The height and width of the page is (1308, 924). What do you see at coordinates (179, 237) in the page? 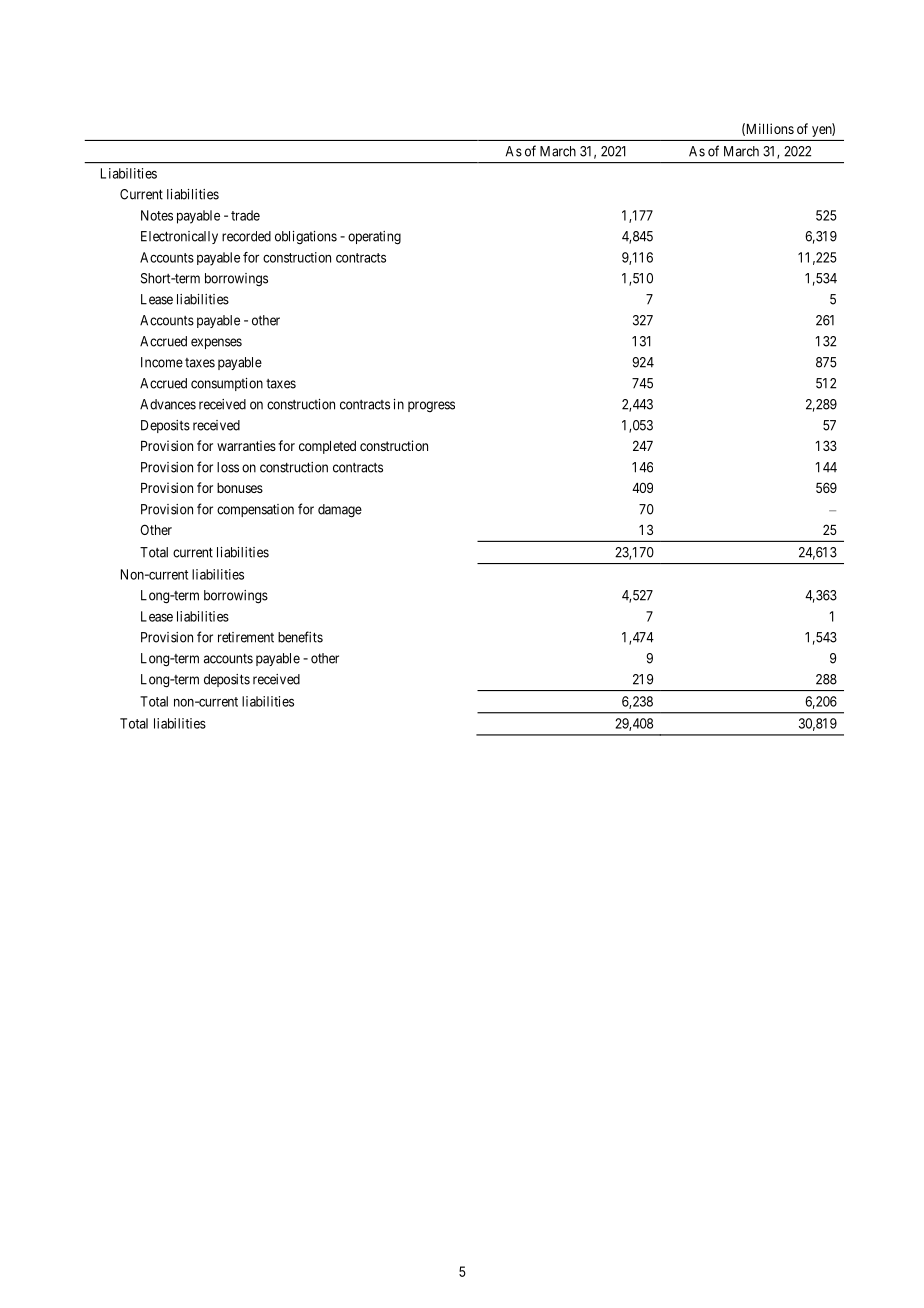
I see `Electronically` at bounding box center [179, 237].
